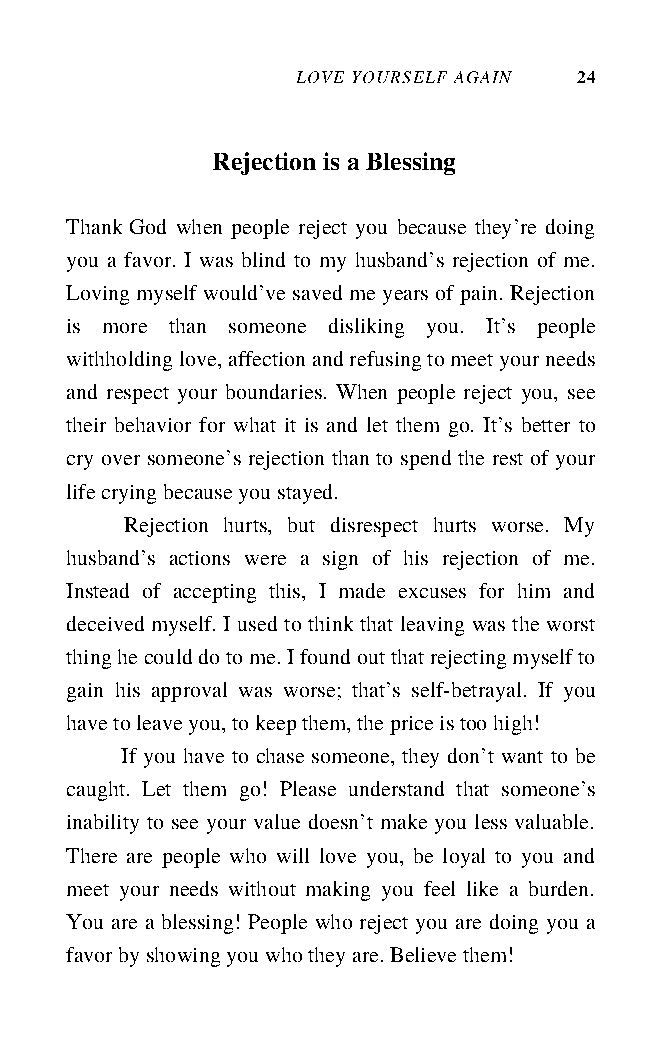 The height and width of the image is (1059, 662). What do you see at coordinates (317, 292) in the image?
I see `saved` at bounding box center [317, 292].
